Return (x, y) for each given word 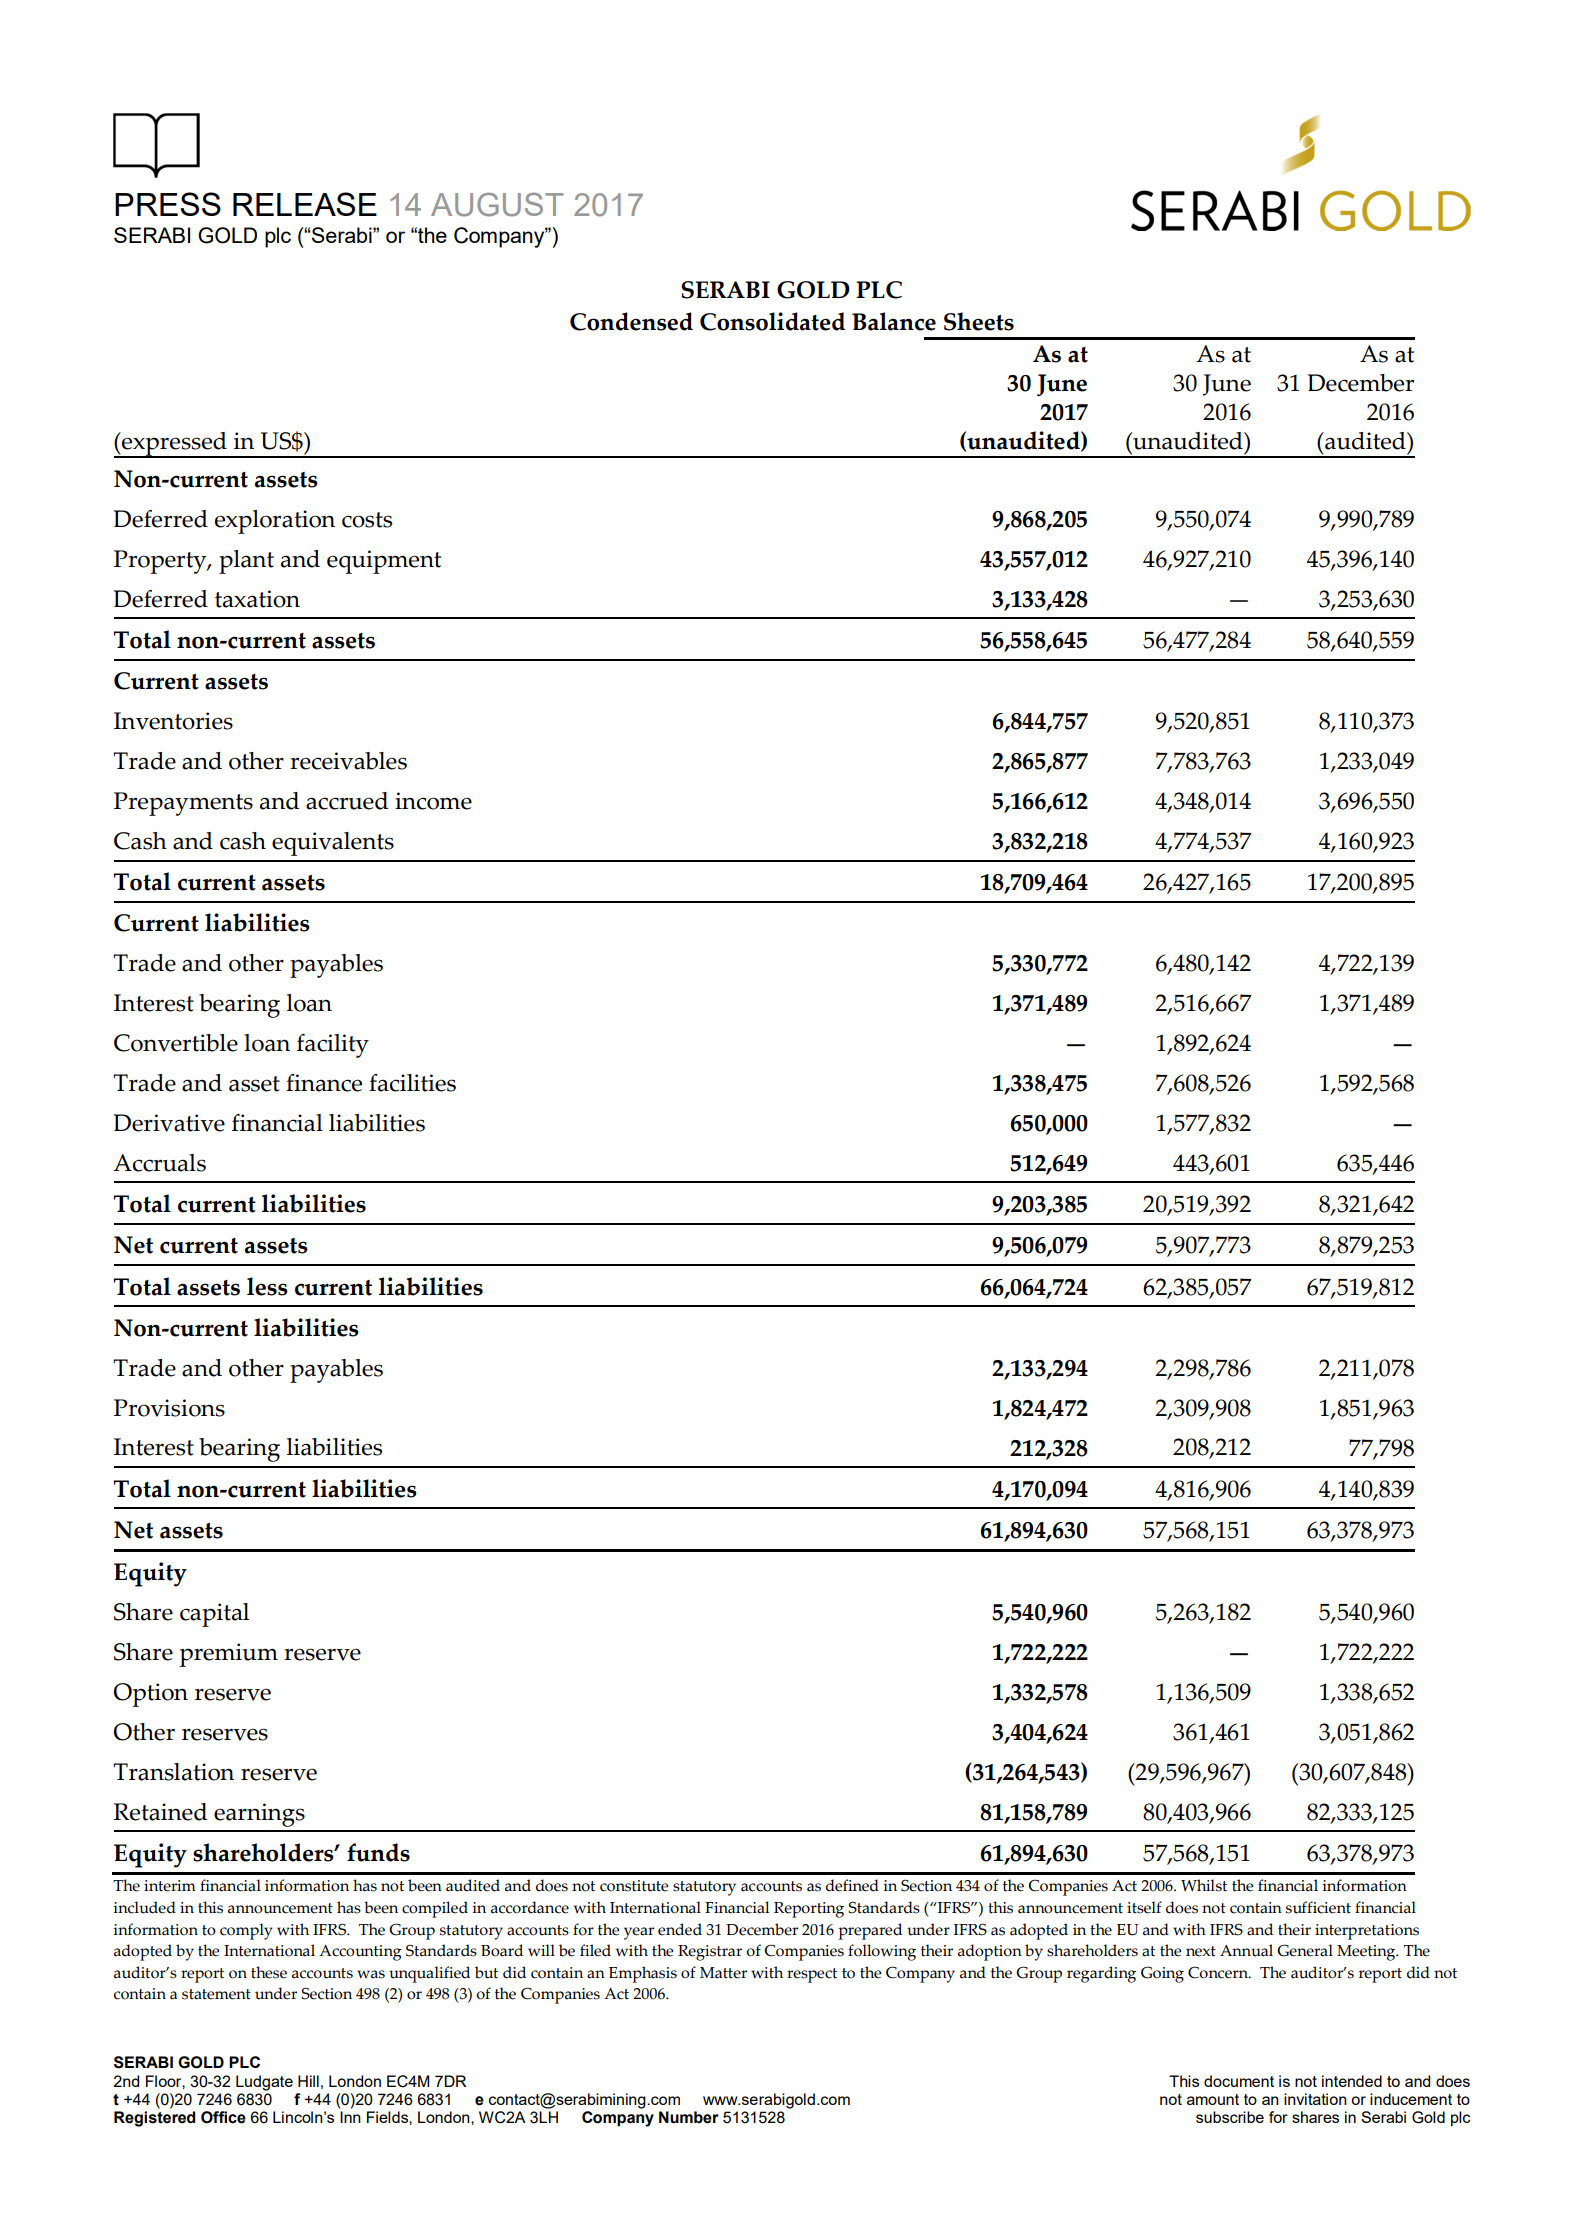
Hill (308, 2081)
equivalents (333, 844)
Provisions (169, 1408)
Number (689, 2117)
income (433, 801)
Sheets (979, 321)
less (267, 1286)
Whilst (1204, 1885)
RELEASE (305, 204)
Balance (894, 321)
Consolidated (772, 321)
